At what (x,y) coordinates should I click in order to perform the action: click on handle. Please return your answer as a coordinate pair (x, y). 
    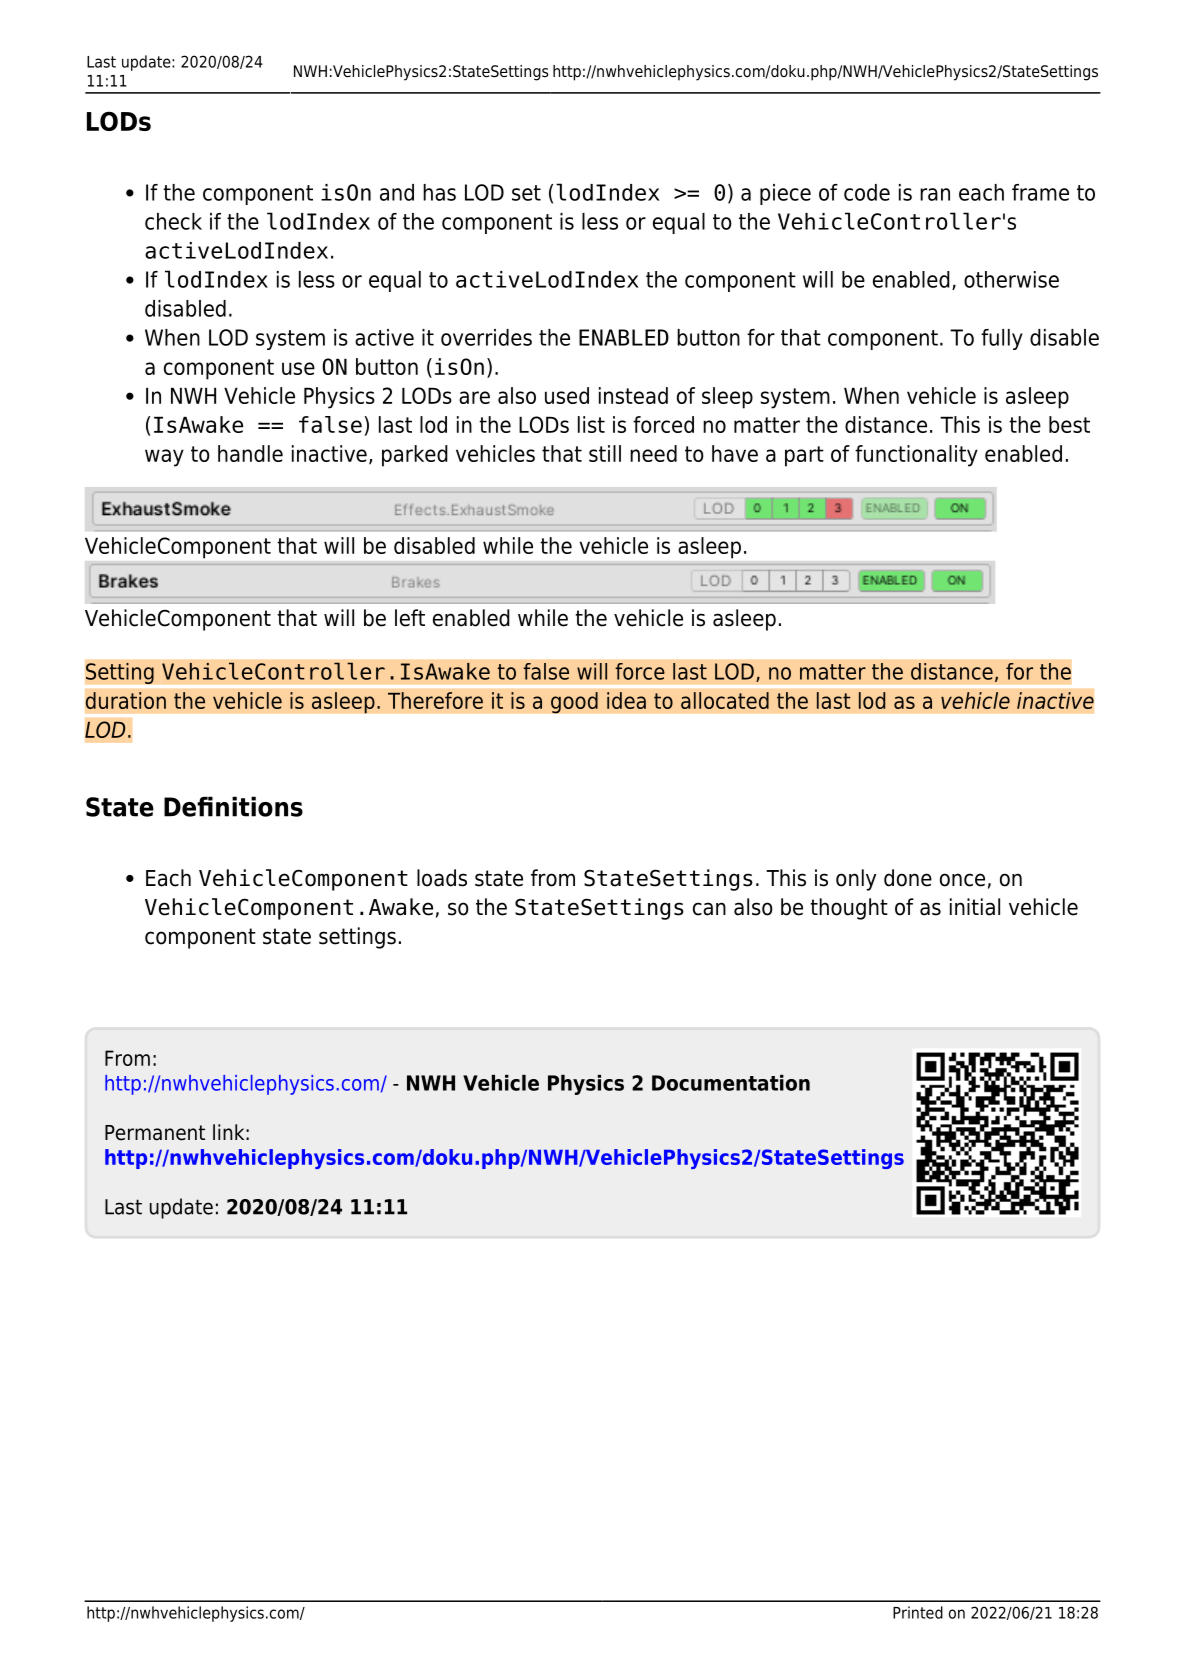
    Looking at the image, I should click on (250, 453).
